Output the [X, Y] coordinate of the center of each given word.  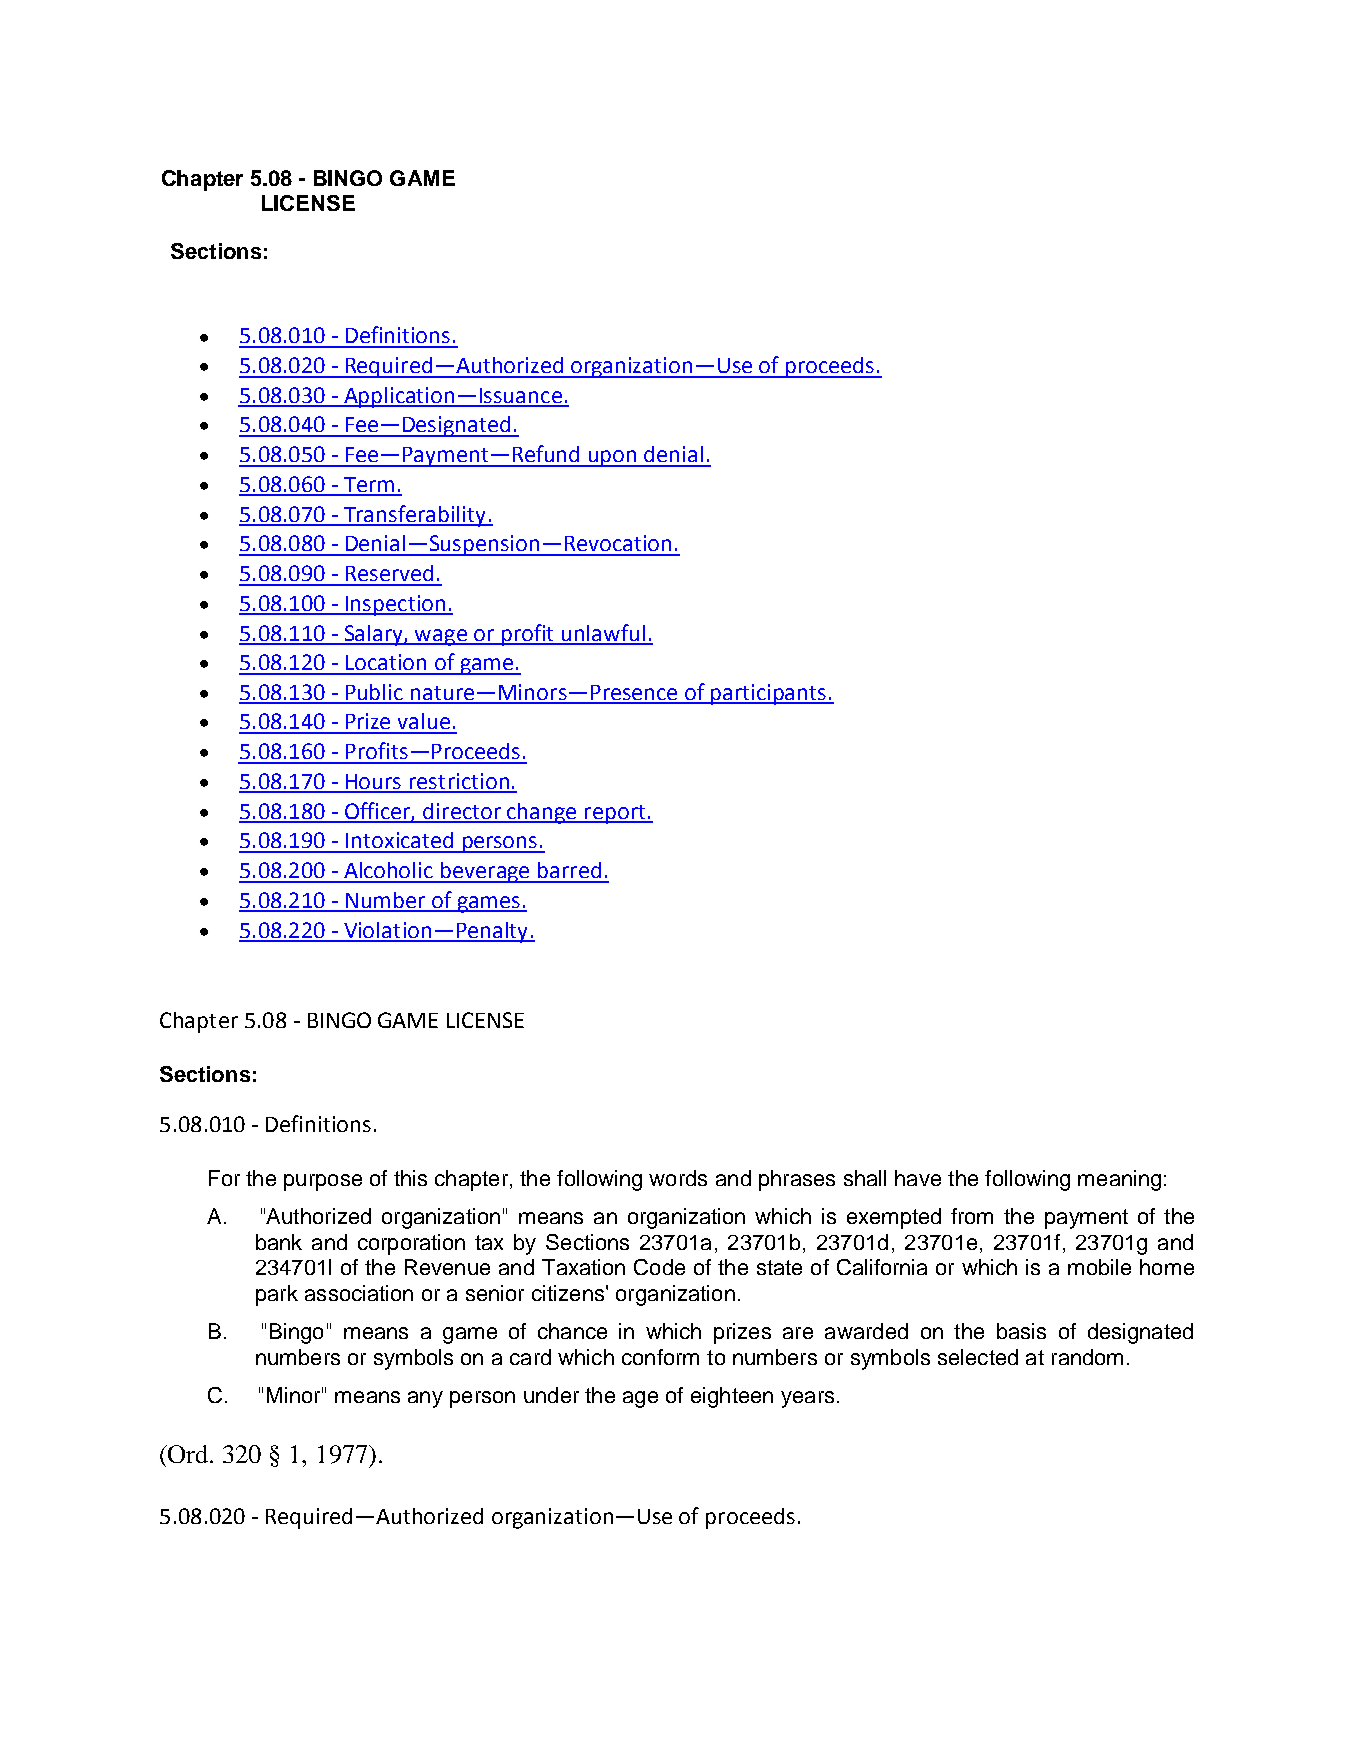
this [410, 1178]
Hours [374, 783]
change [542, 813]
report [615, 814]
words [678, 1178]
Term [369, 486]
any [425, 1399]
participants [769, 694]
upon [613, 458]
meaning [1119, 1180]
